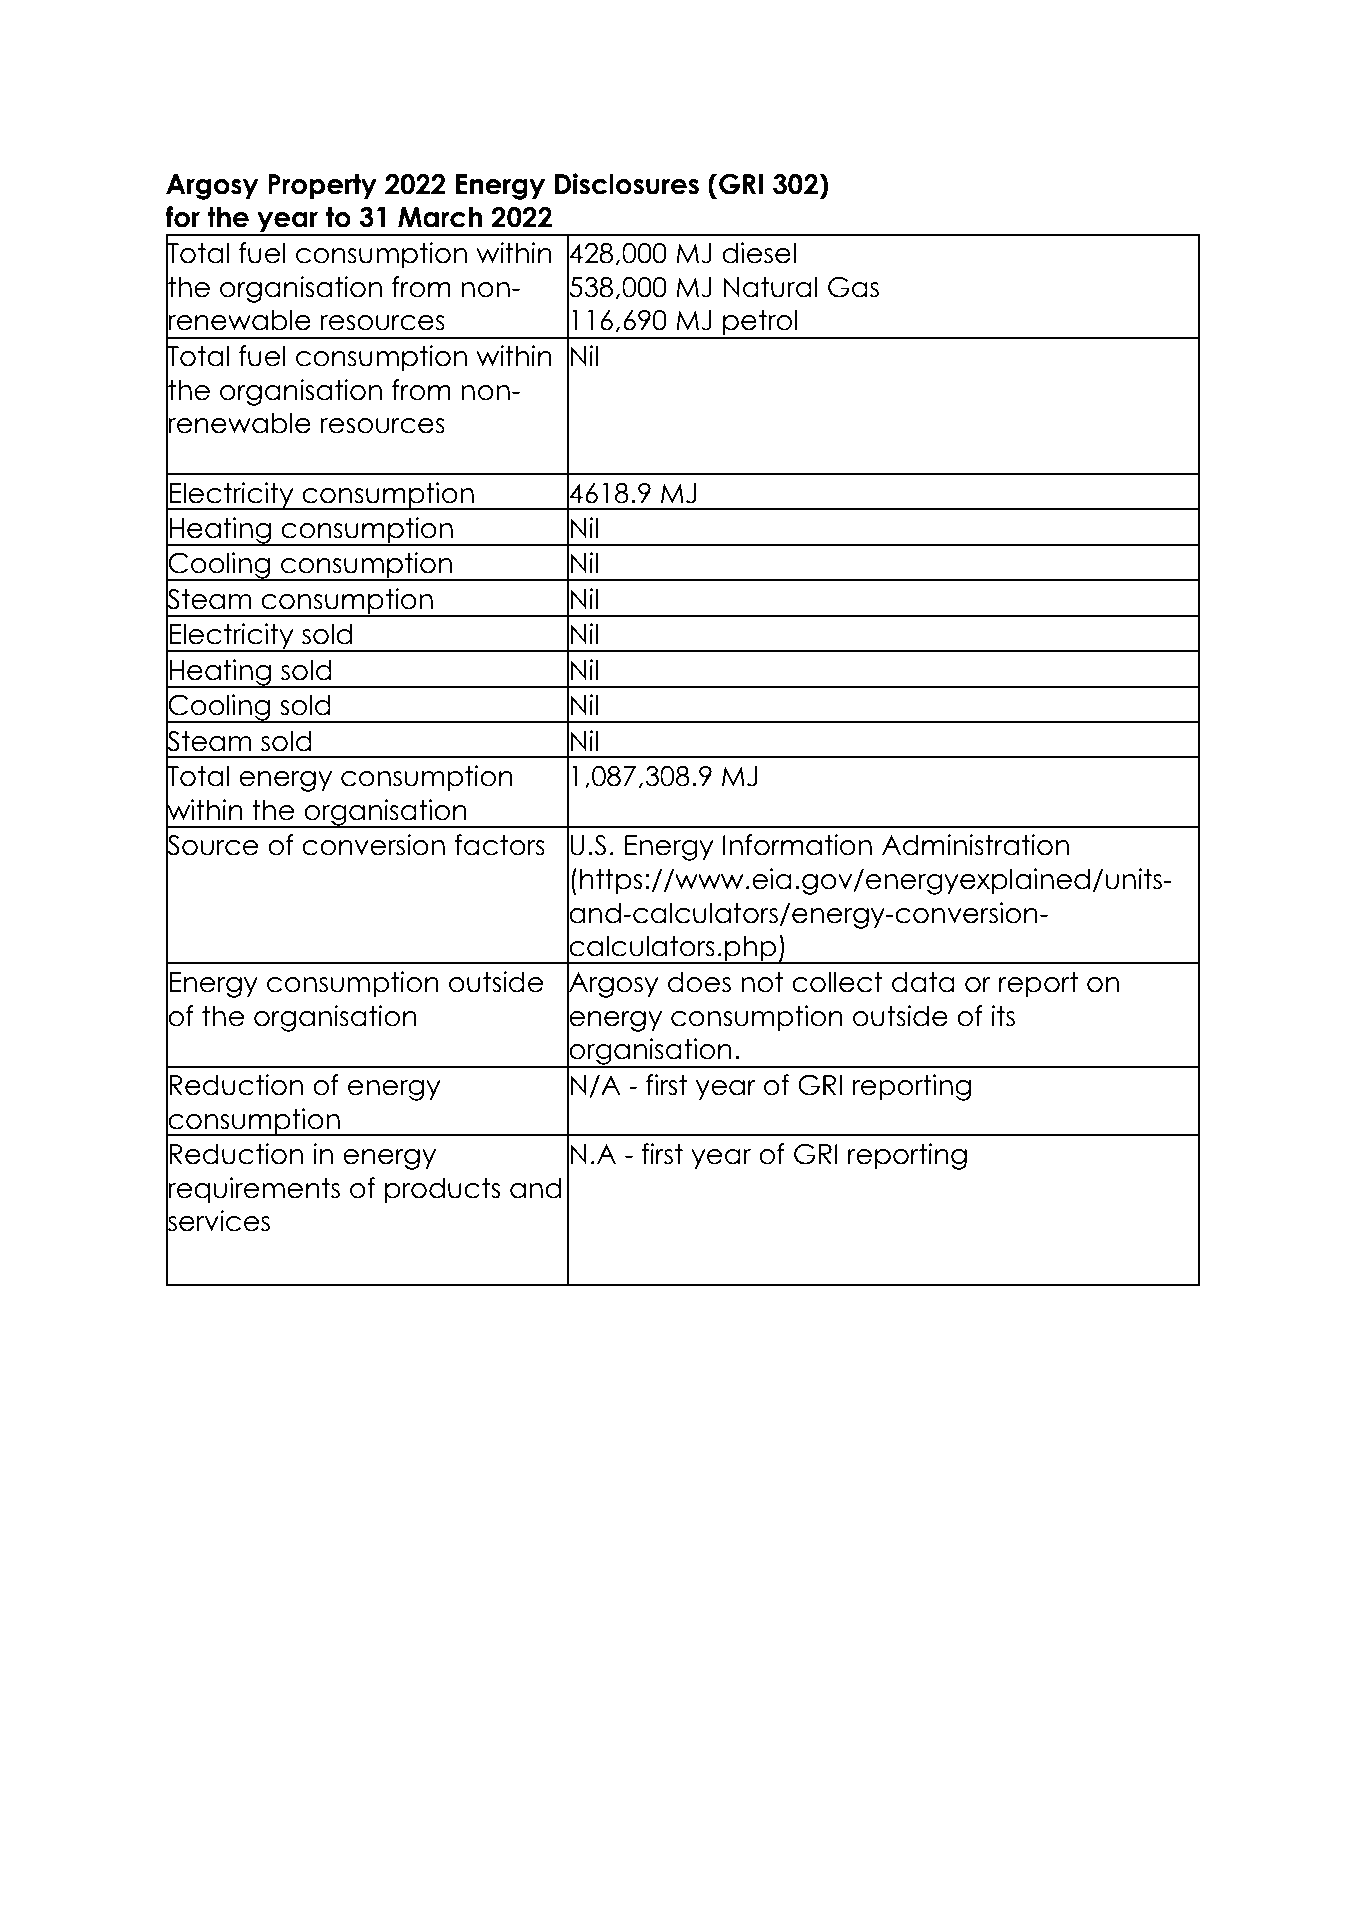  What do you see at coordinates (770, 287) in the image?
I see `Natural` at bounding box center [770, 287].
